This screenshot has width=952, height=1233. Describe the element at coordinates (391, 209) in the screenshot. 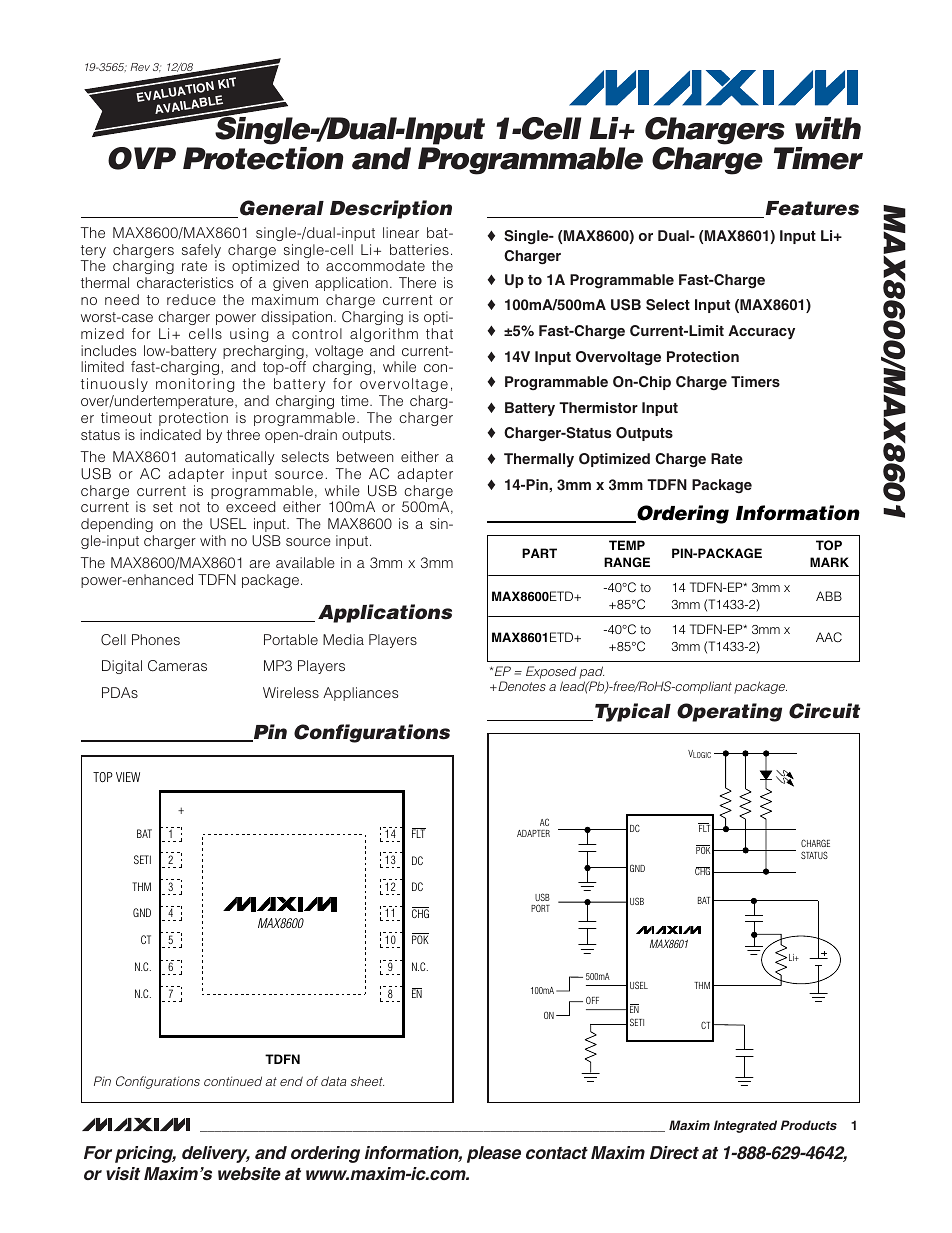

I see `Description` at that location.
